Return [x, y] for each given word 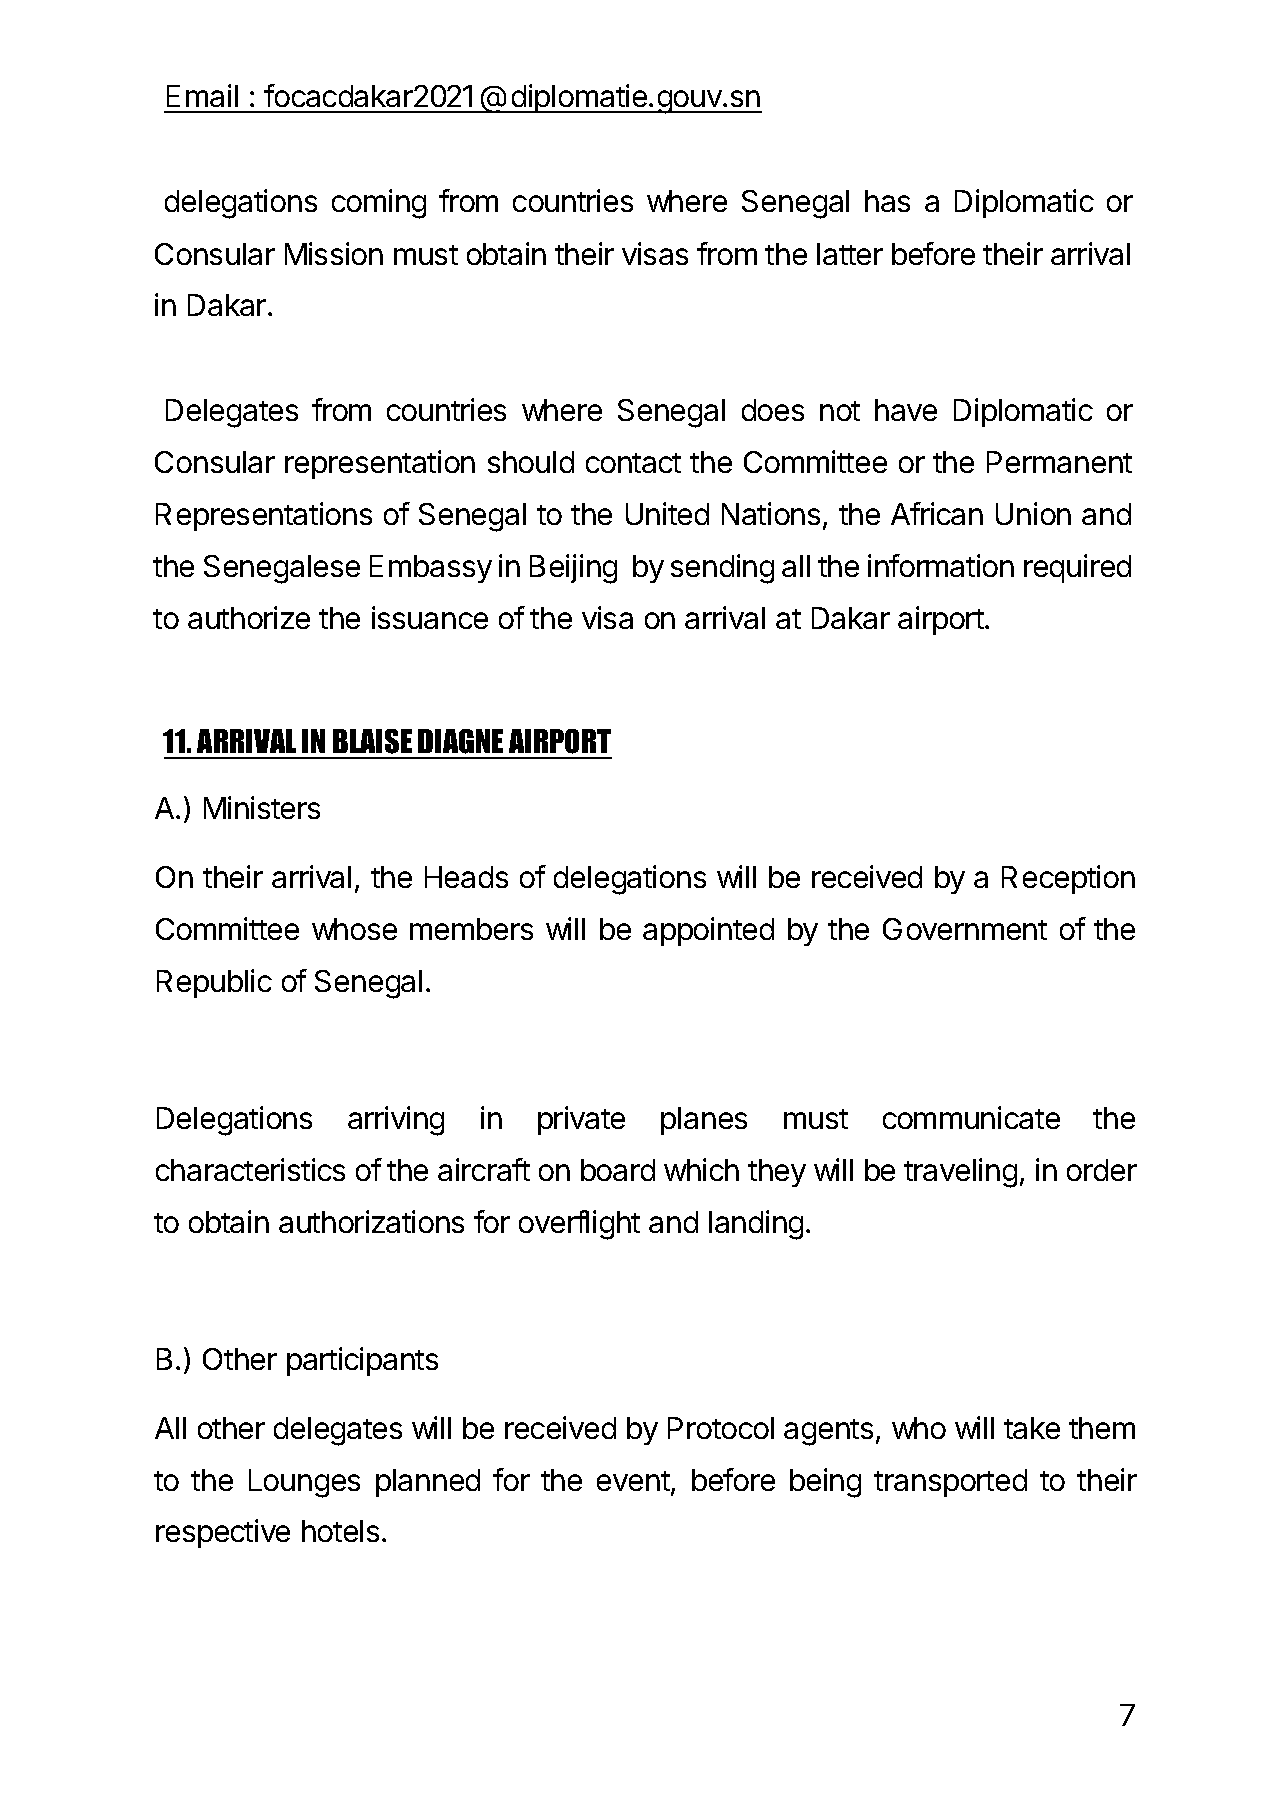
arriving [396, 1121]
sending [722, 569]
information [941, 565]
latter [850, 254]
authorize [249, 617]
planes [704, 1121]
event [633, 1481]
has [887, 201]
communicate [971, 1117]
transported [950, 1483]
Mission [334, 253]
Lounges [304, 1483]
